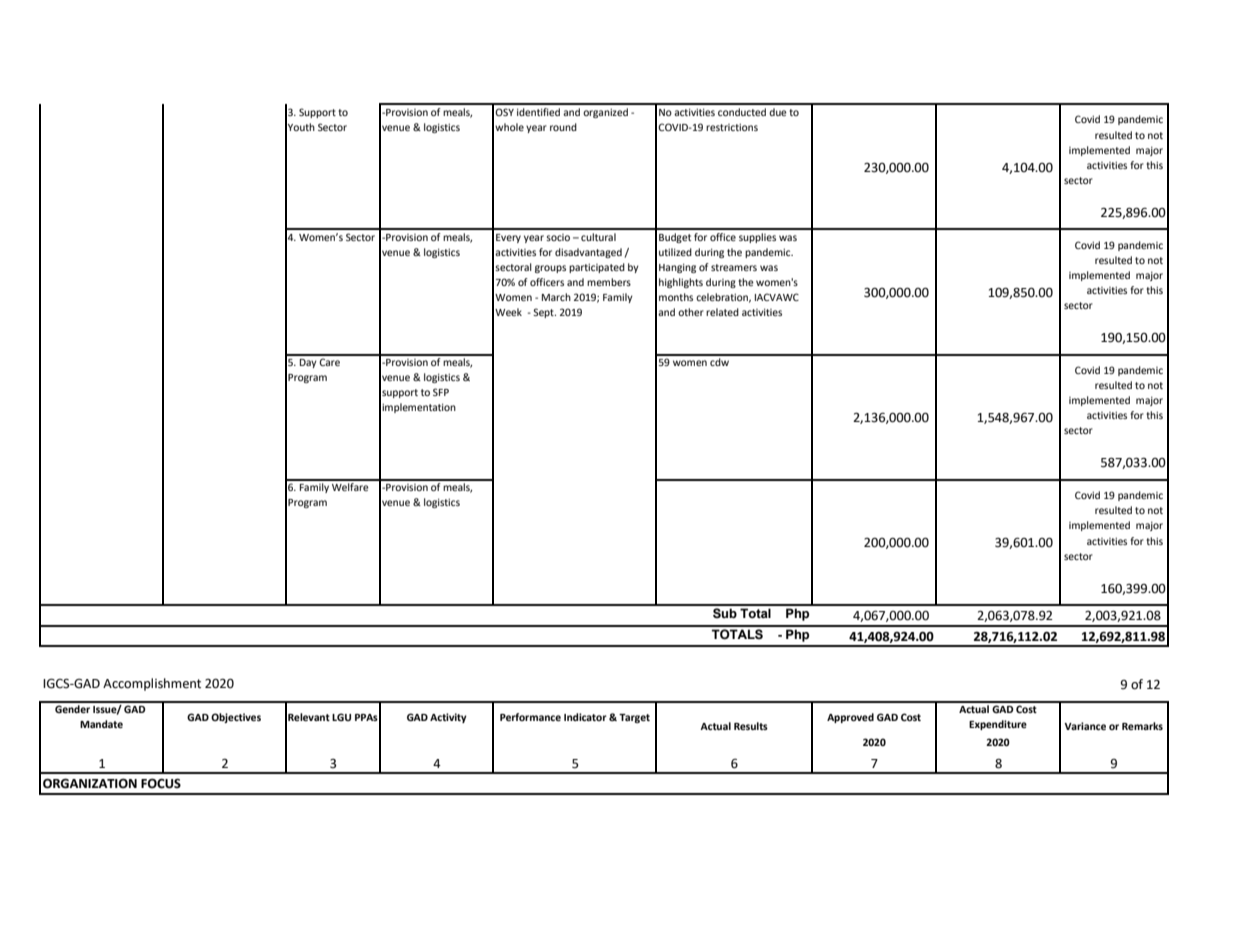 Image resolution: width=1233 pixels, height=952 pixels. Describe the element at coordinates (161, 783) in the screenshot. I see `FOCUS` at that location.
